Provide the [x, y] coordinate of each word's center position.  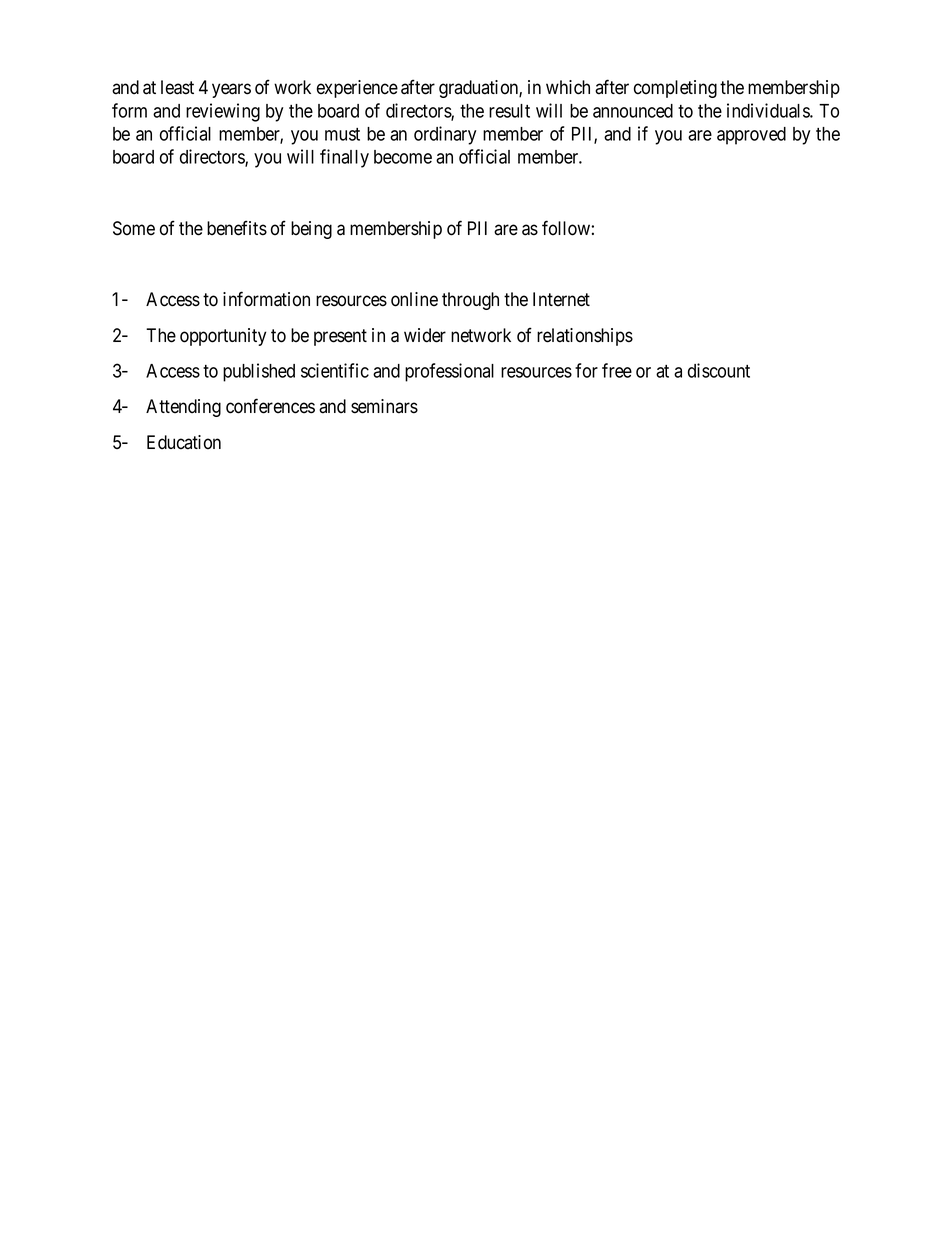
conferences [270, 406]
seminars [384, 406]
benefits [237, 228]
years [231, 90]
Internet [561, 299]
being [311, 230]
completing [675, 89]
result [509, 111]
